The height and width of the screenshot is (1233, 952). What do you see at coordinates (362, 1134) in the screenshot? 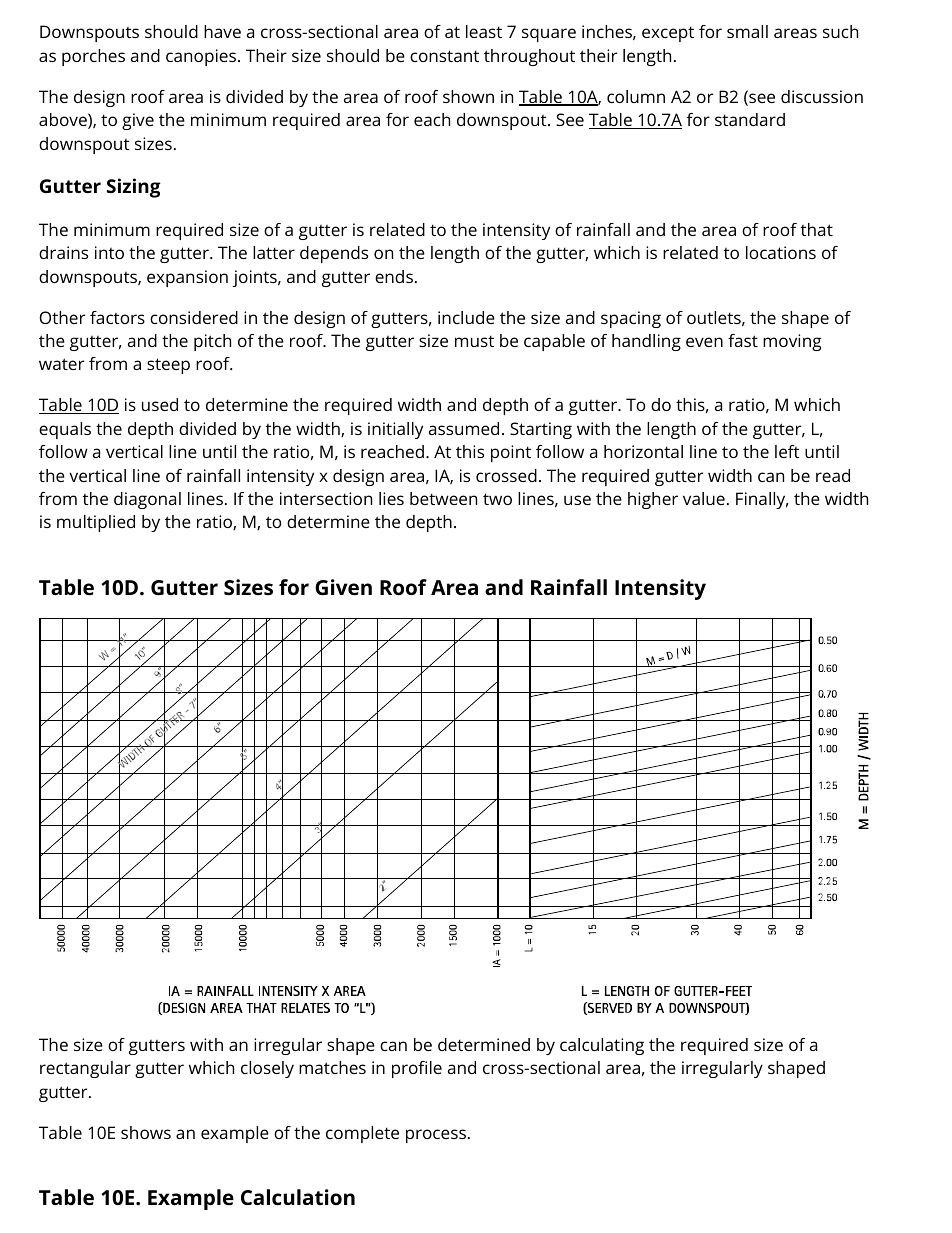
I see `complete` at bounding box center [362, 1134].
